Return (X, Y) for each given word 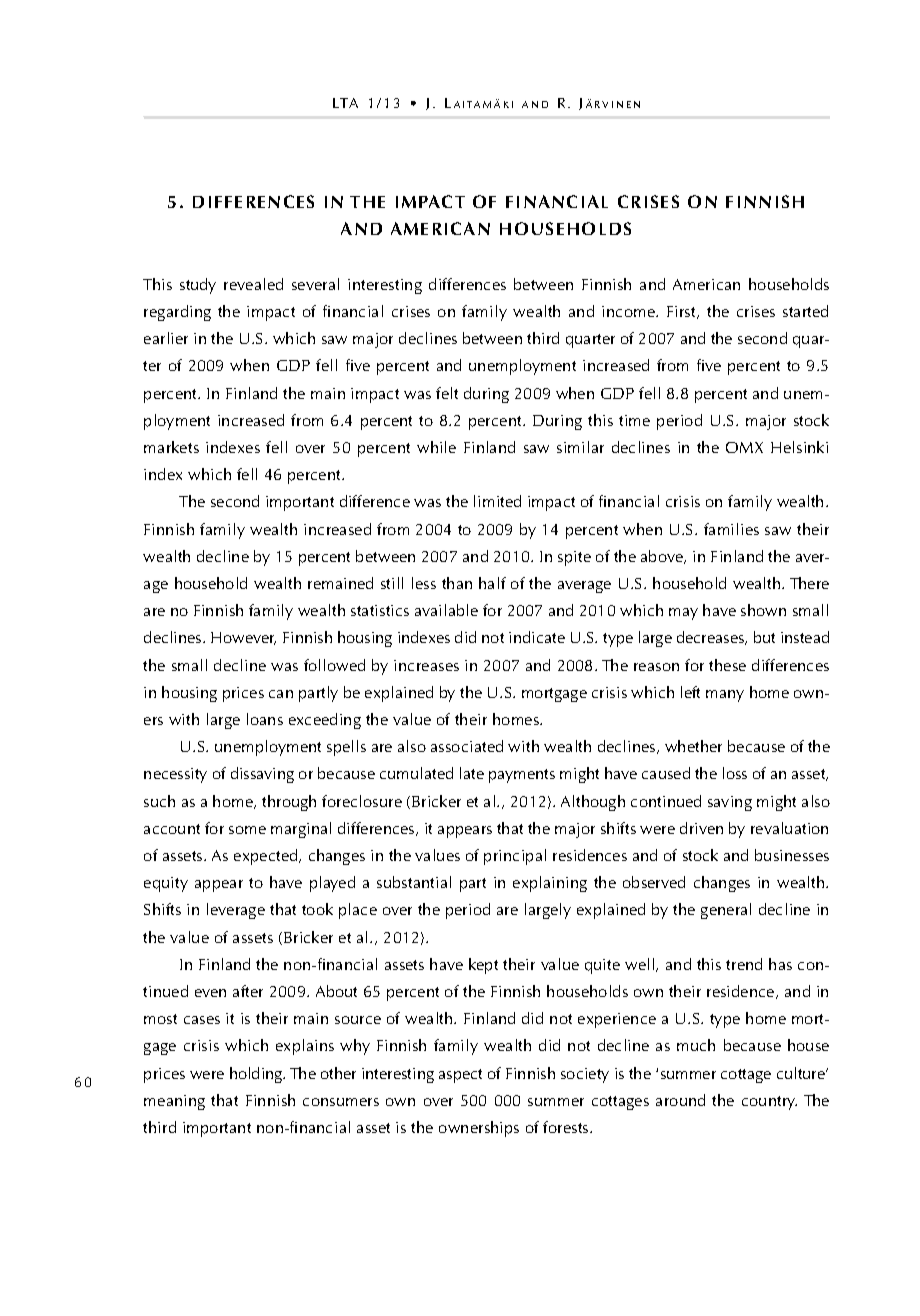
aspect (460, 1076)
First (683, 312)
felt (447, 393)
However (243, 638)
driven (701, 828)
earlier (166, 338)
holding (257, 1075)
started (805, 311)
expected (267, 857)
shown (763, 610)
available (446, 610)
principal (515, 857)
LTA (345, 103)
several (315, 284)
